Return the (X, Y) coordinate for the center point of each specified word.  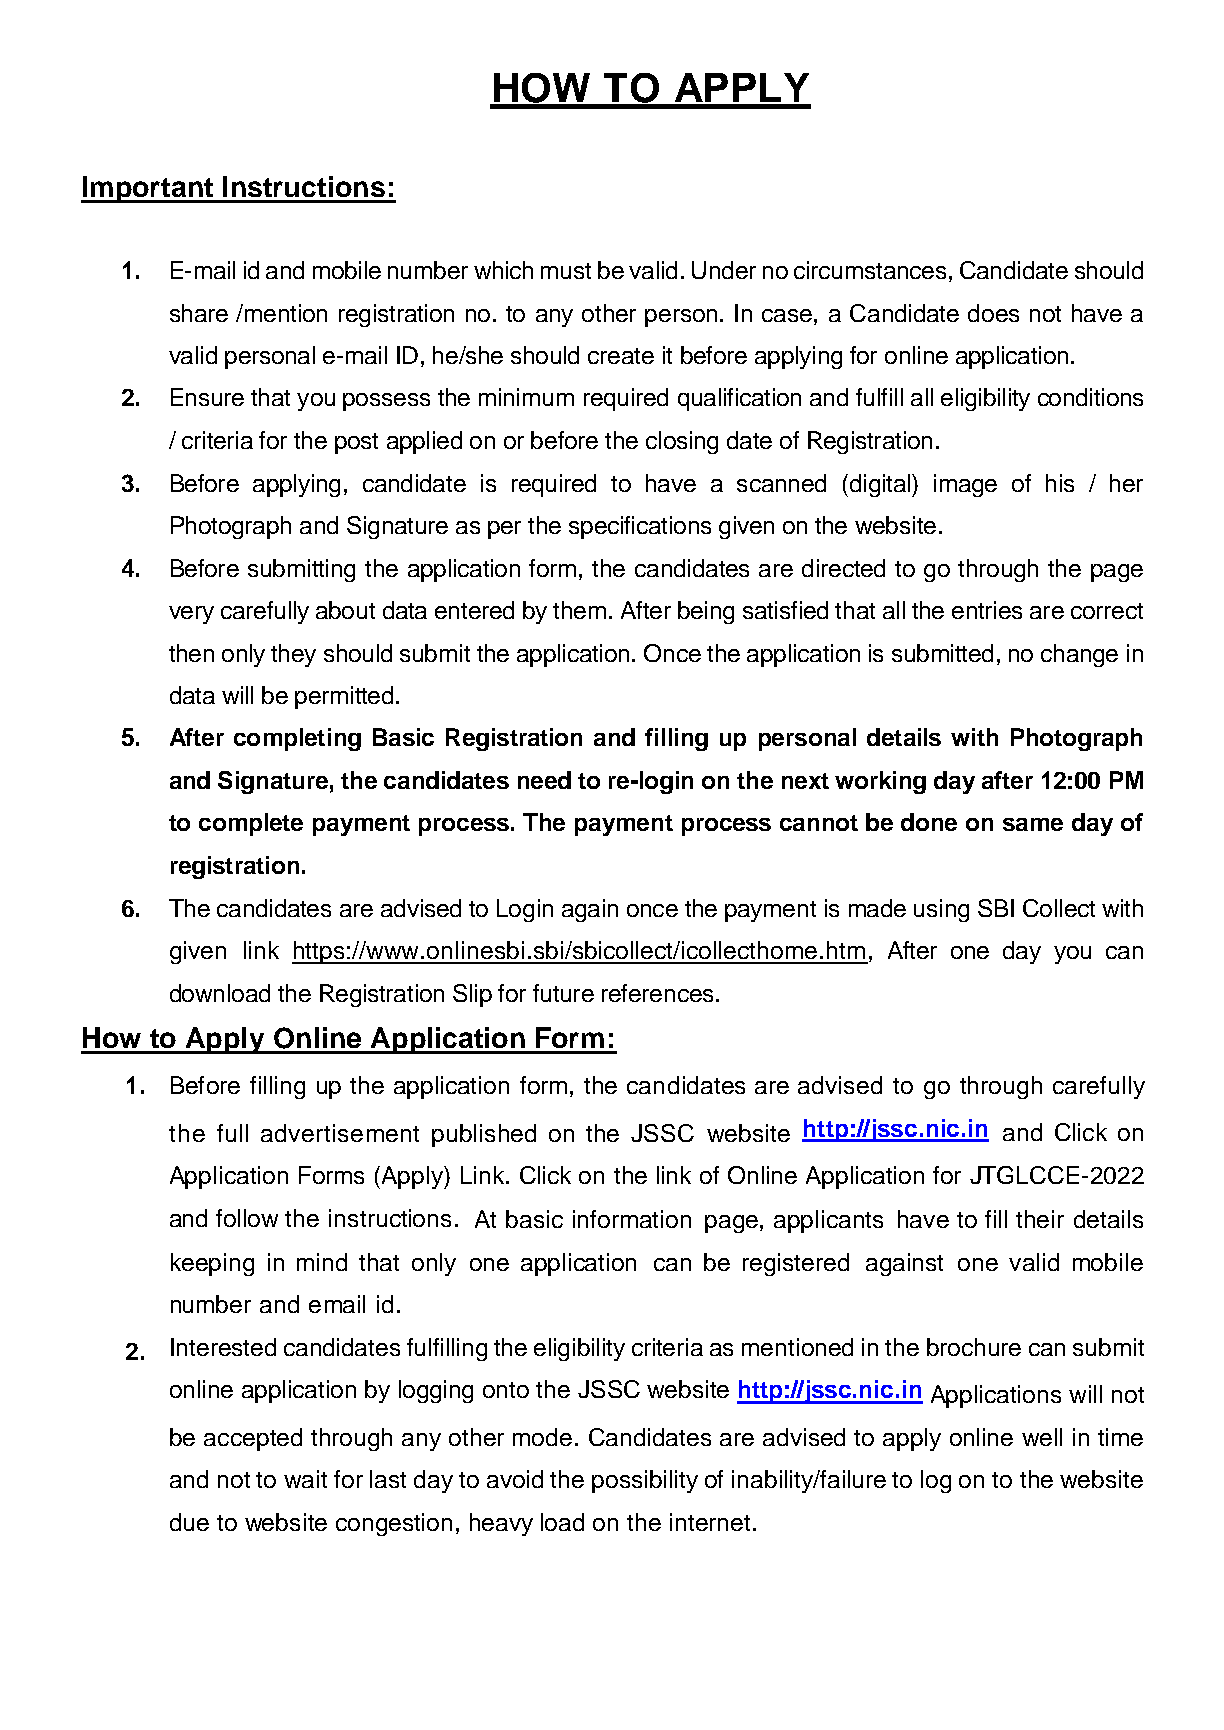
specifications (640, 527)
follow (247, 1218)
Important (148, 189)
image (965, 485)
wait (305, 1479)
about (345, 610)
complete (251, 824)
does (993, 313)
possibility (645, 1481)
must (566, 271)
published (484, 1135)
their (1040, 1219)
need (544, 780)
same (1033, 824)
